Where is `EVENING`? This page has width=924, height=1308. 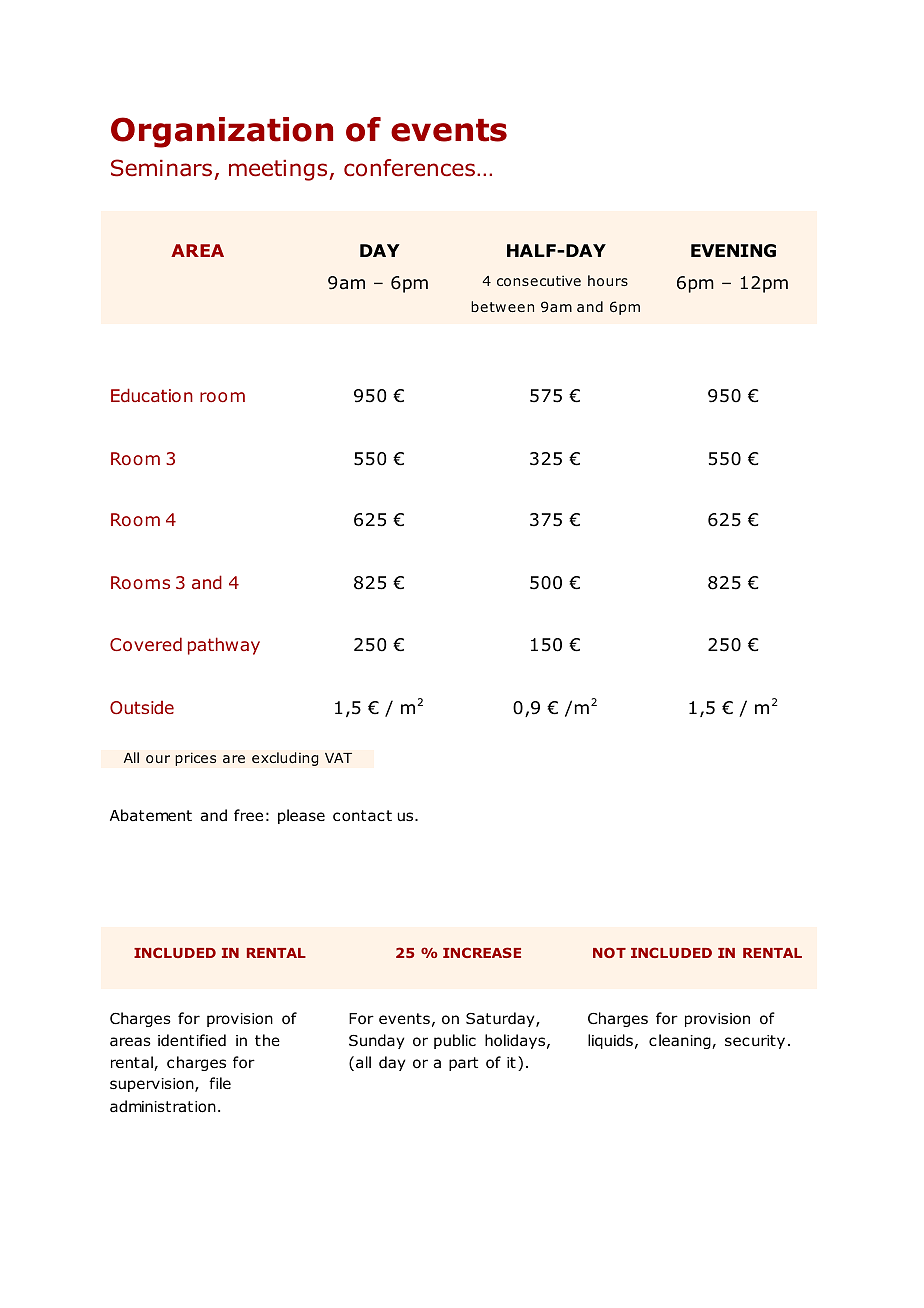
EVENING is located at coordinates (733, 251).
